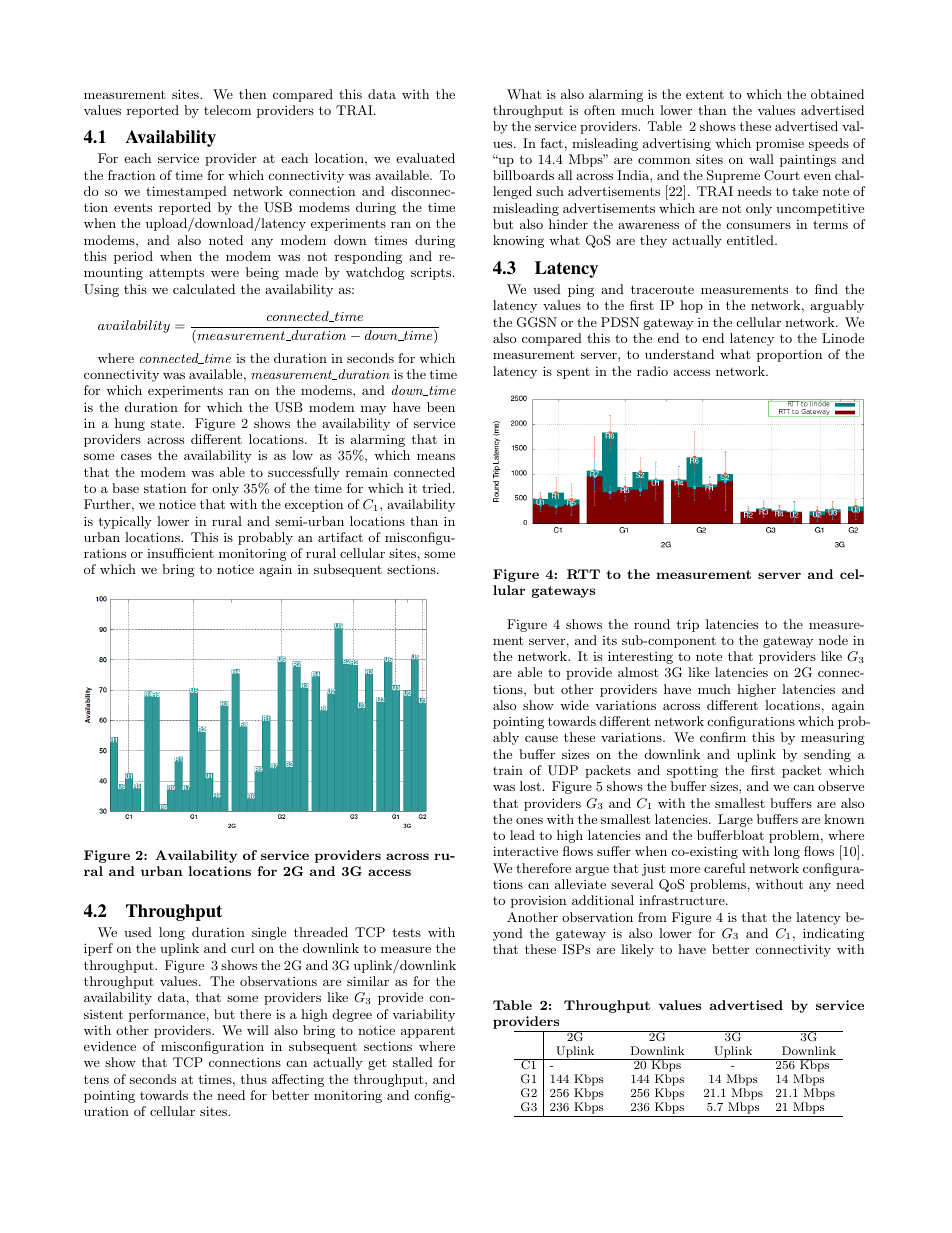 The image size is (952, 1233). I want to click on base, so click(125, 488).
